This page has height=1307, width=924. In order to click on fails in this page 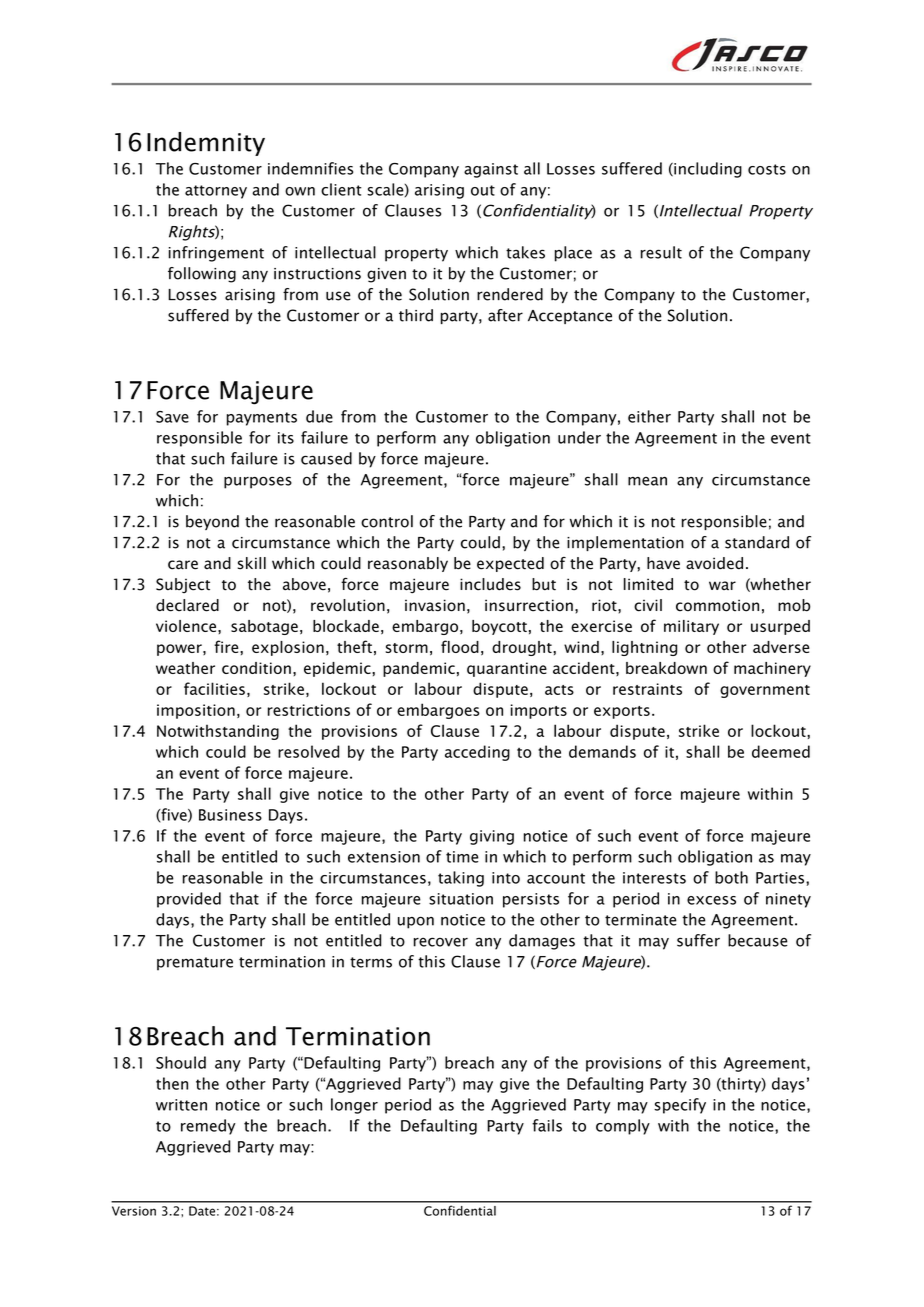, I will do `click(547, 1125)`.
